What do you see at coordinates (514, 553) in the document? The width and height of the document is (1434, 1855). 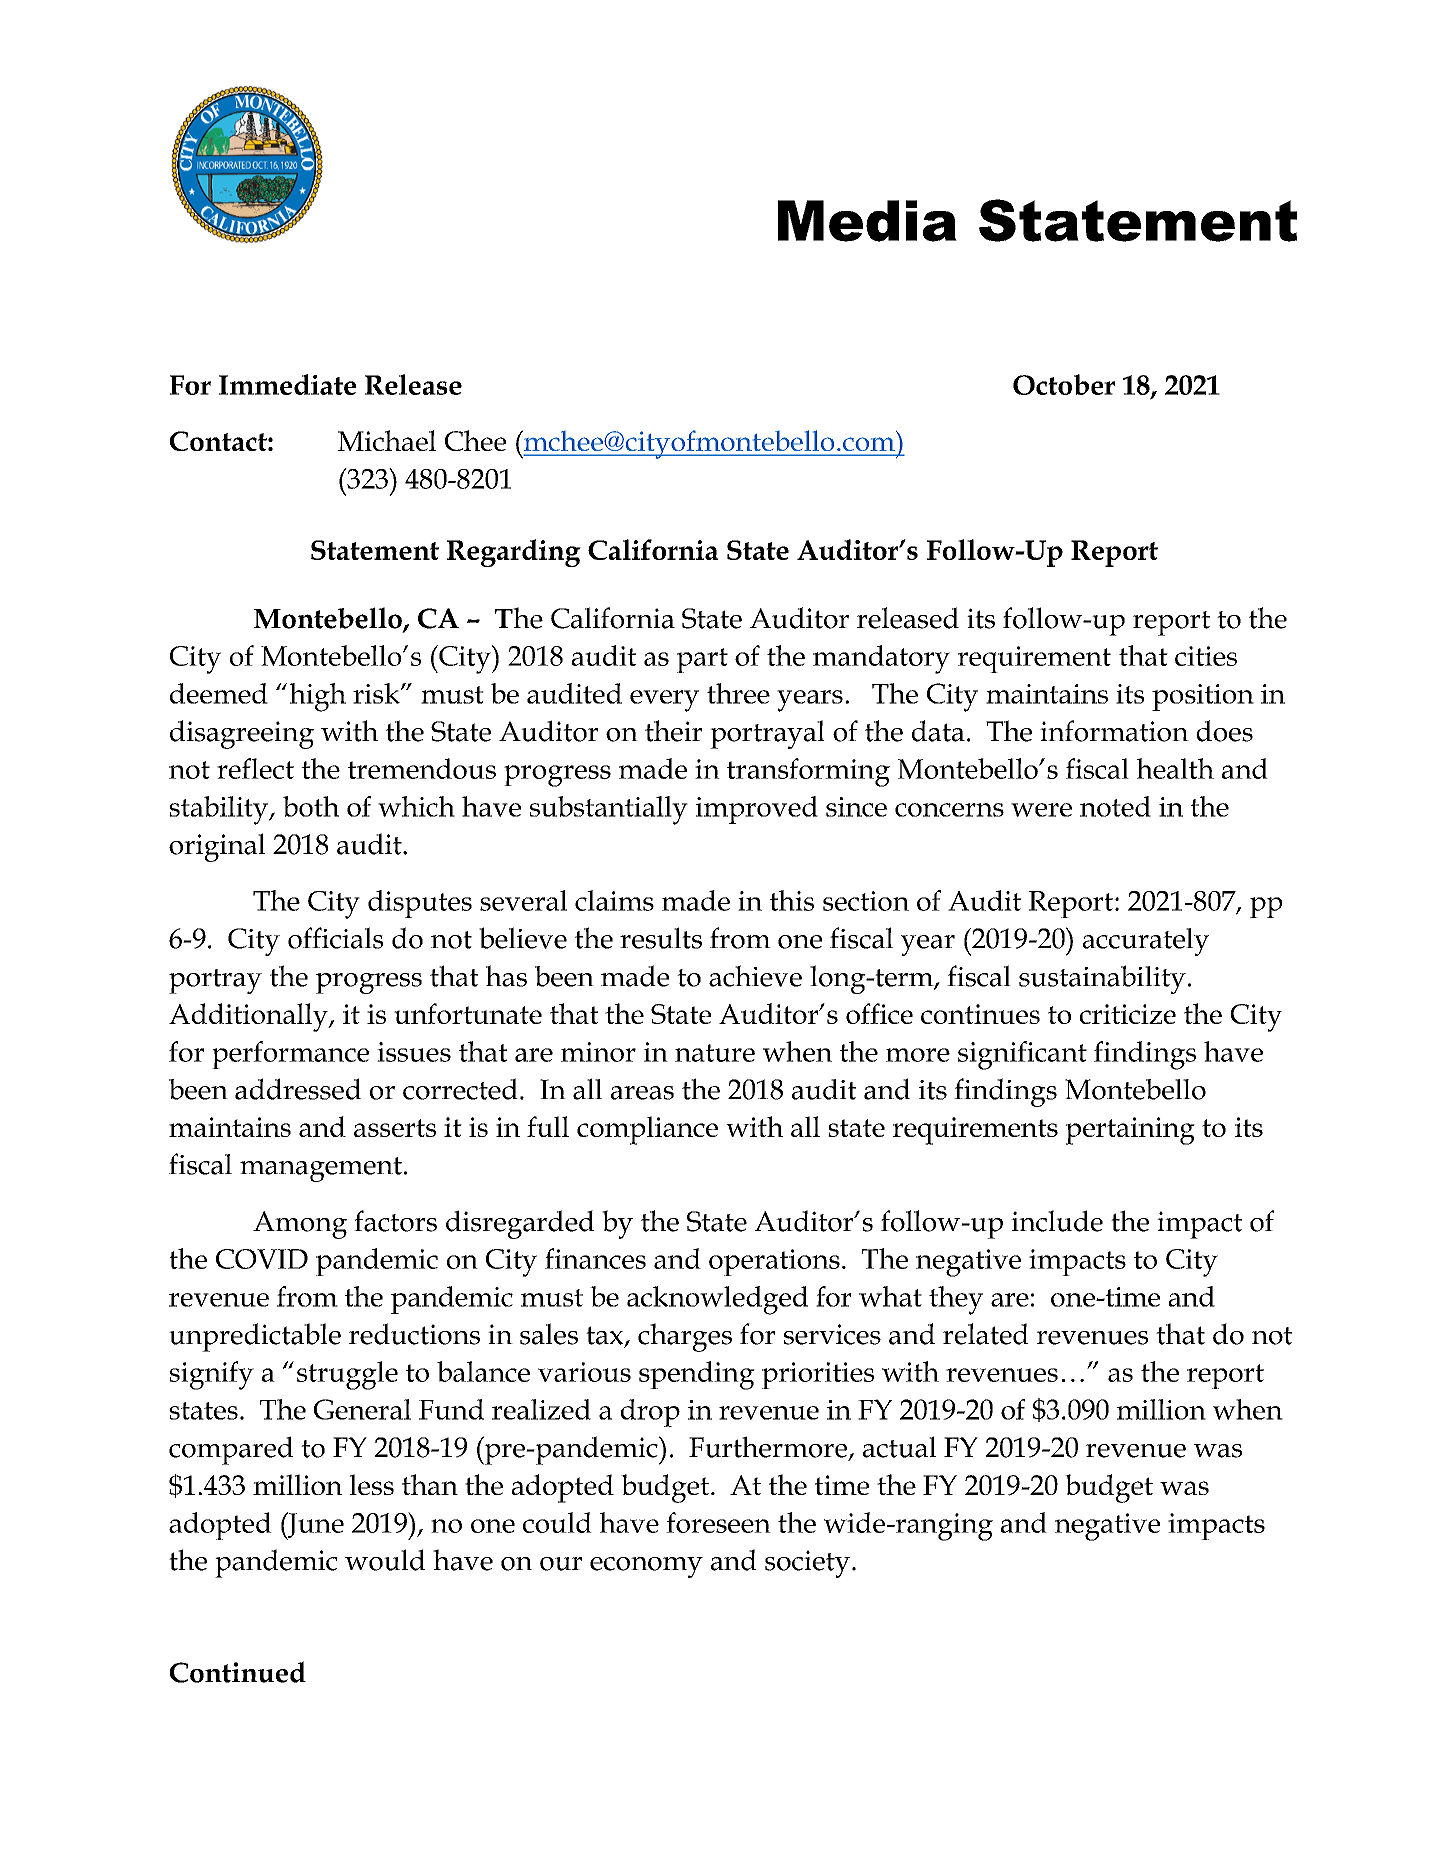 I see `Regarding` at bounding box center [514, 553].
